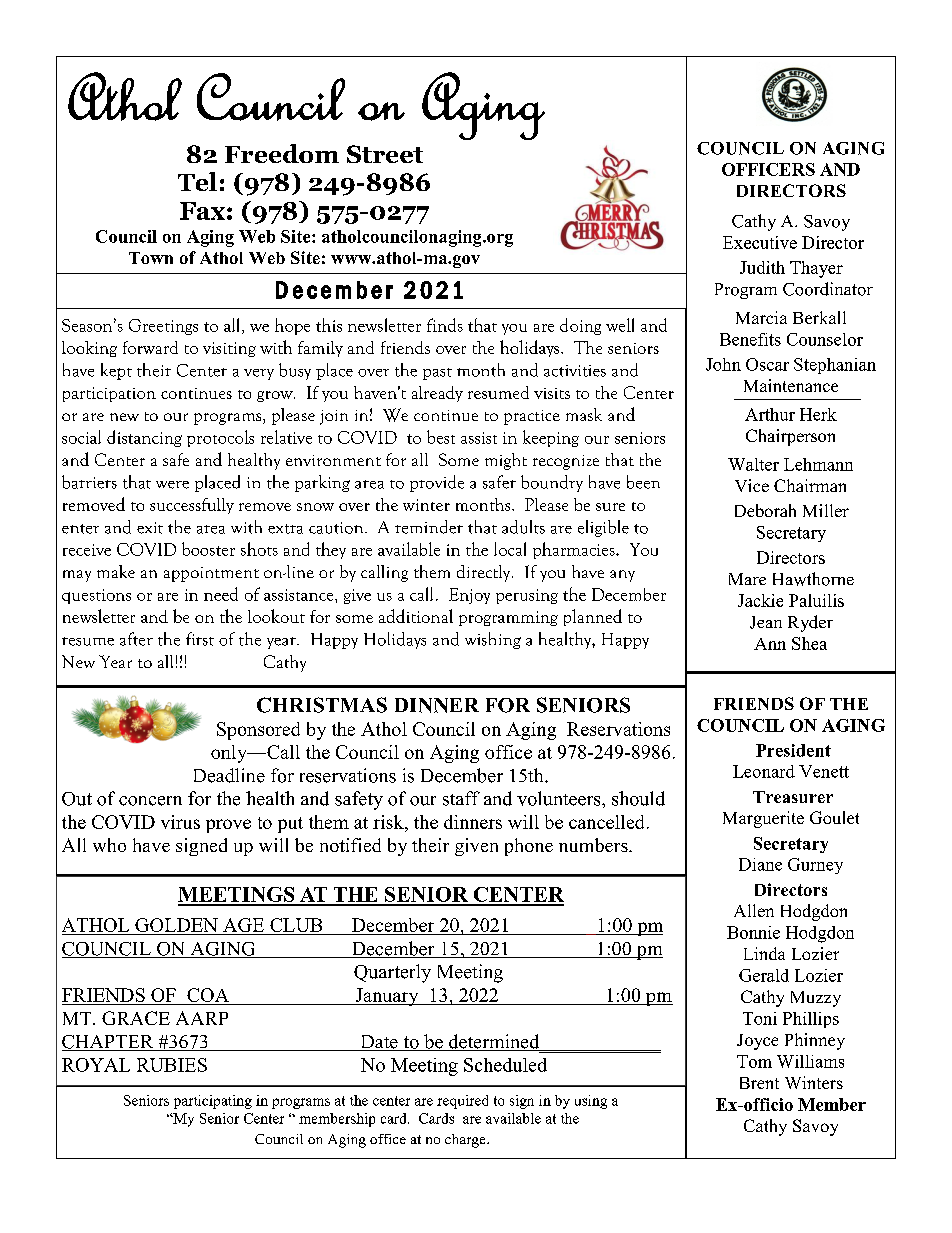 The height and width of the screenshot is (1233, 952). I want to click on Jean, so click(766, 622).
